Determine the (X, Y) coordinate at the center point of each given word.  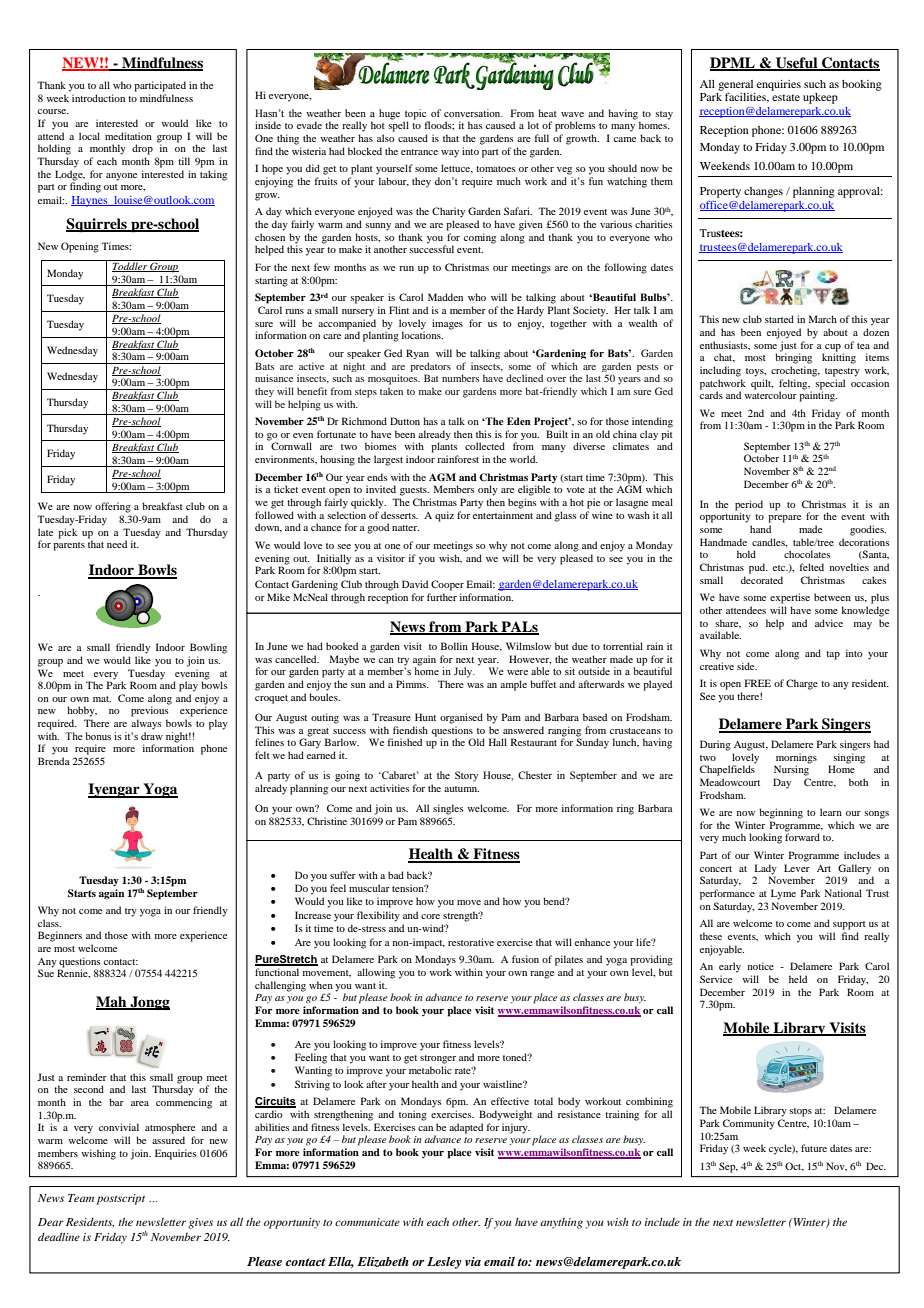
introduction (98, 98)
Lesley (444, 1263)
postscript (120, 1199)
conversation (473, 113)
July (464, 672)
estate (786, 97)
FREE (758, 683)
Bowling (208, 648)
